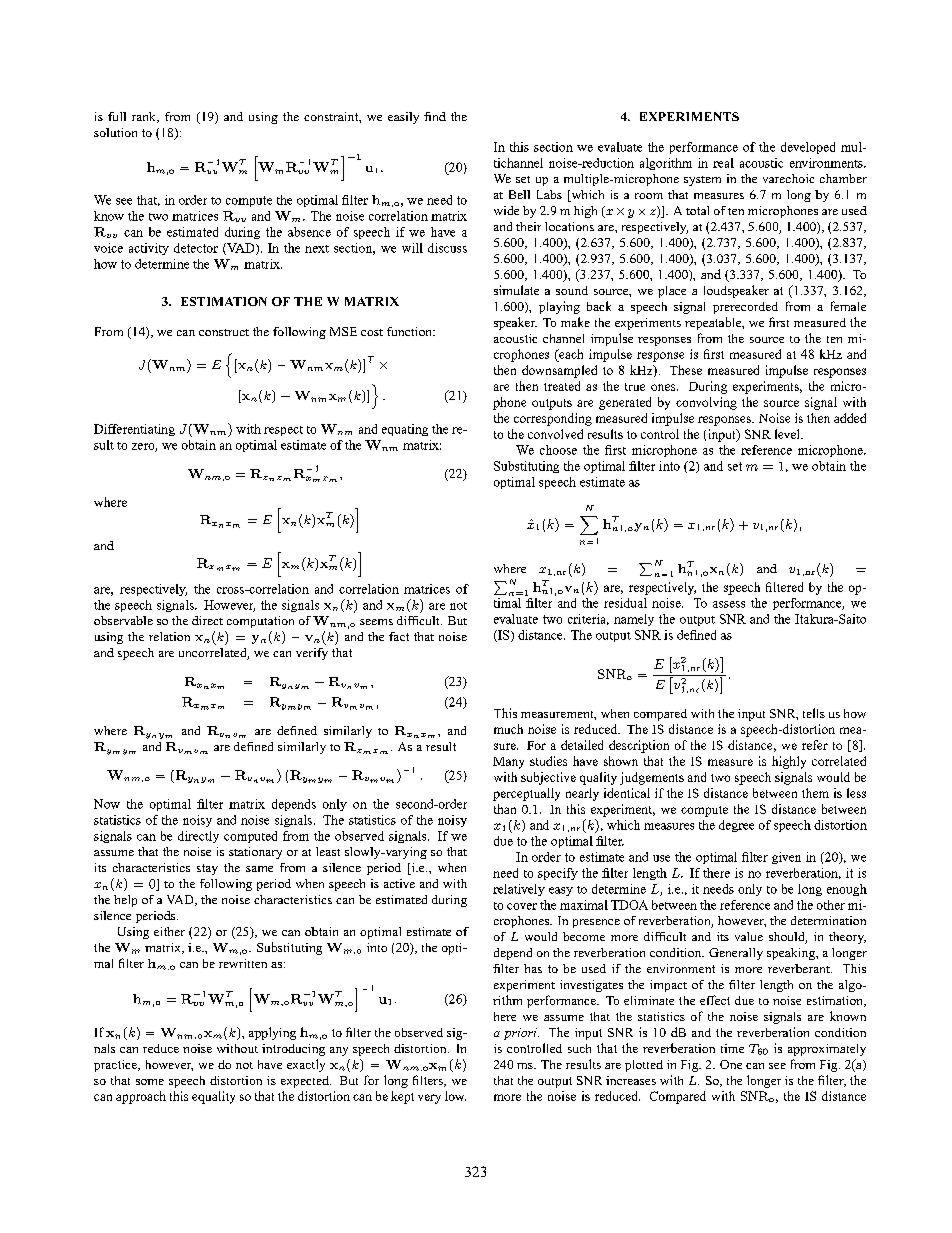 This screenshot has height=1233, width=952. Describe the element at coordinates (521, 1034) in the screenshot. I see `priori` at that location.
